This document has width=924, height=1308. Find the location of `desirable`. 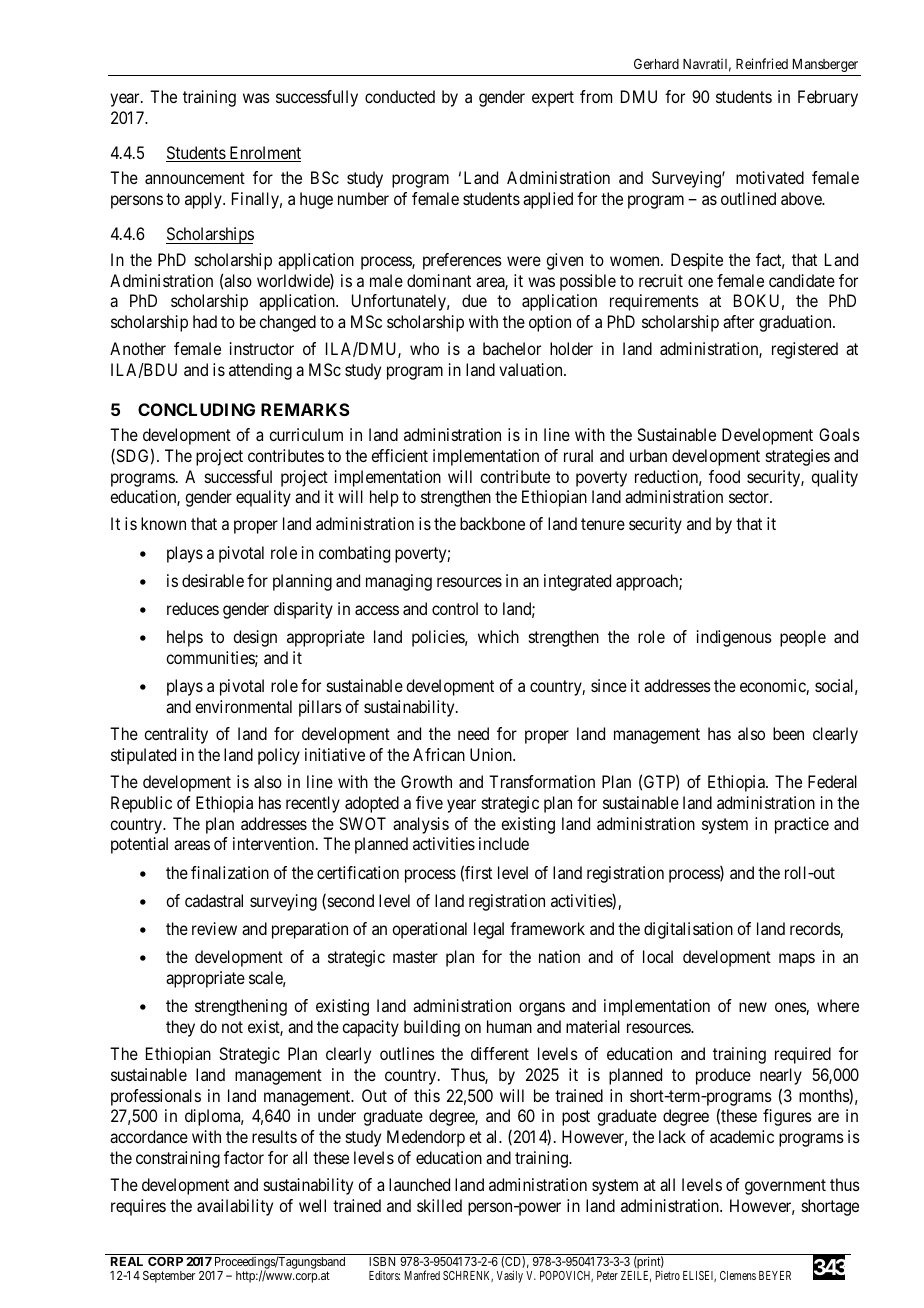

desirable is located at coordinates (213, 580).
